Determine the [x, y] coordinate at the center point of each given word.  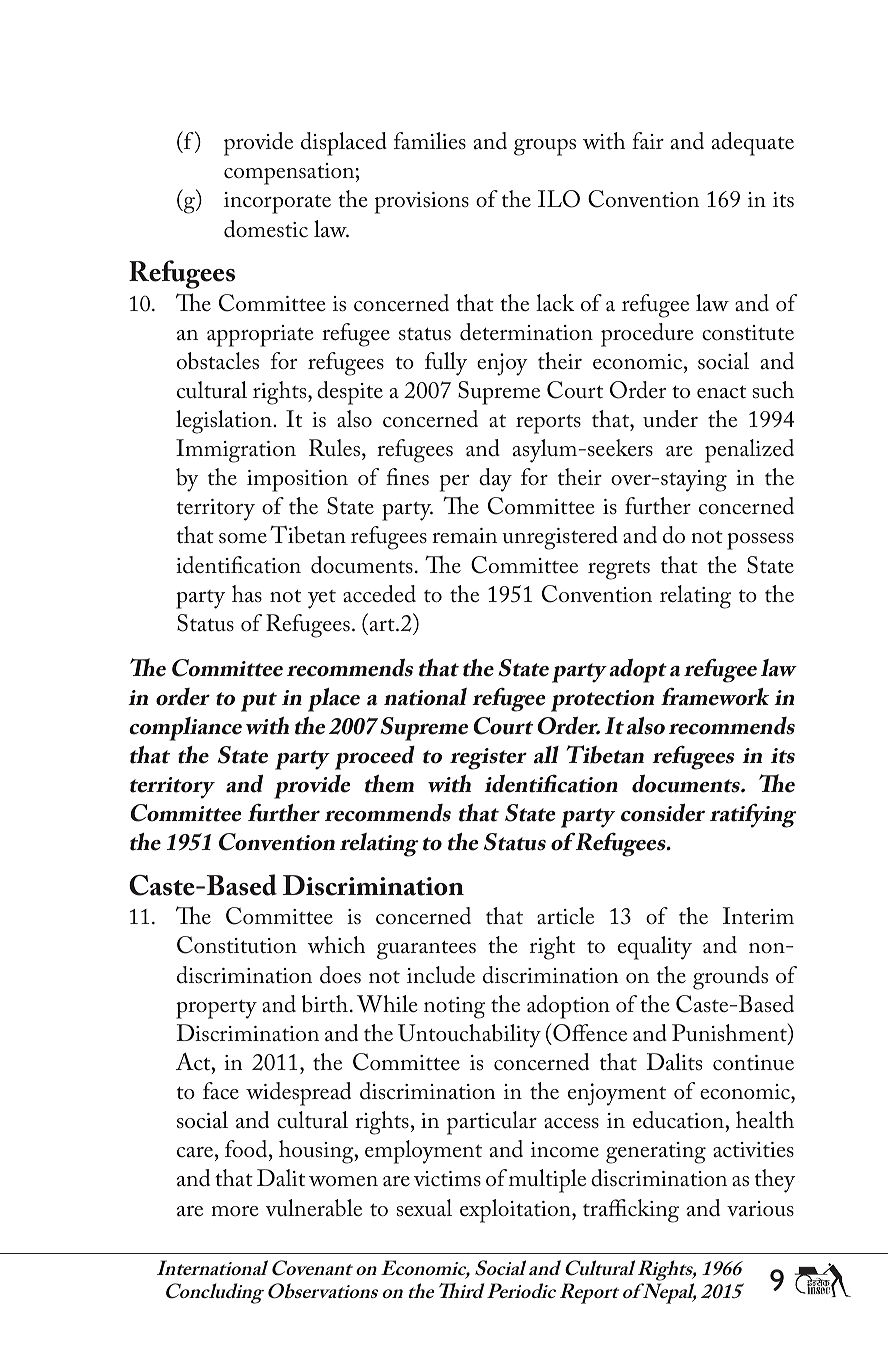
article [565, 916]
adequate [753, 144]
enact [721, 392]
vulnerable [314, 1208]
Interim [758, 916]
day [495, 480]
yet [322, 599]
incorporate [277, 203]
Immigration [236, 451]
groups [545, 147]
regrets [619, 570]
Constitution [237, 945]
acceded [379, 594]
